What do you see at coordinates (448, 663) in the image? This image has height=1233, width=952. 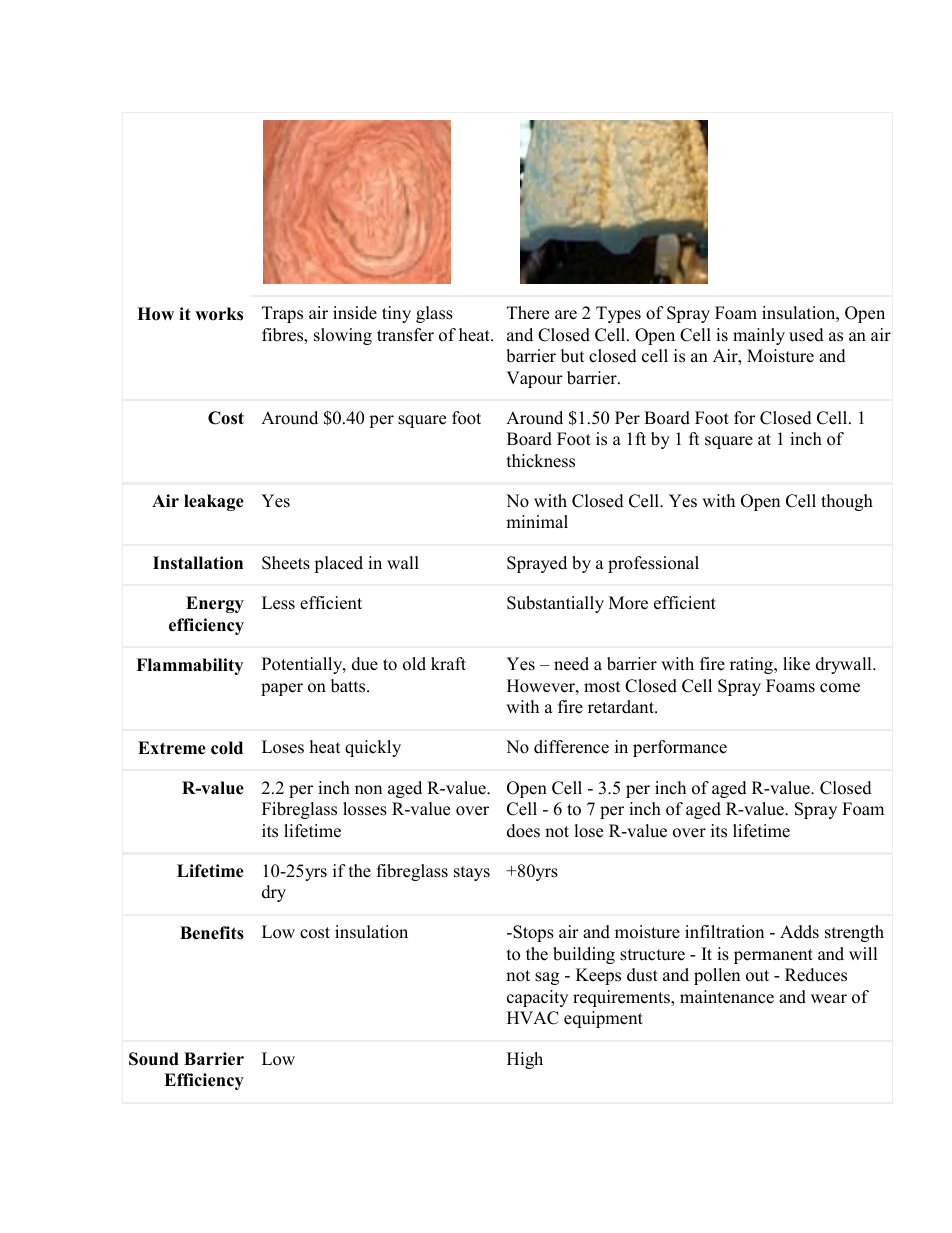 I see `kraft` at bounding box center [448, 663].
